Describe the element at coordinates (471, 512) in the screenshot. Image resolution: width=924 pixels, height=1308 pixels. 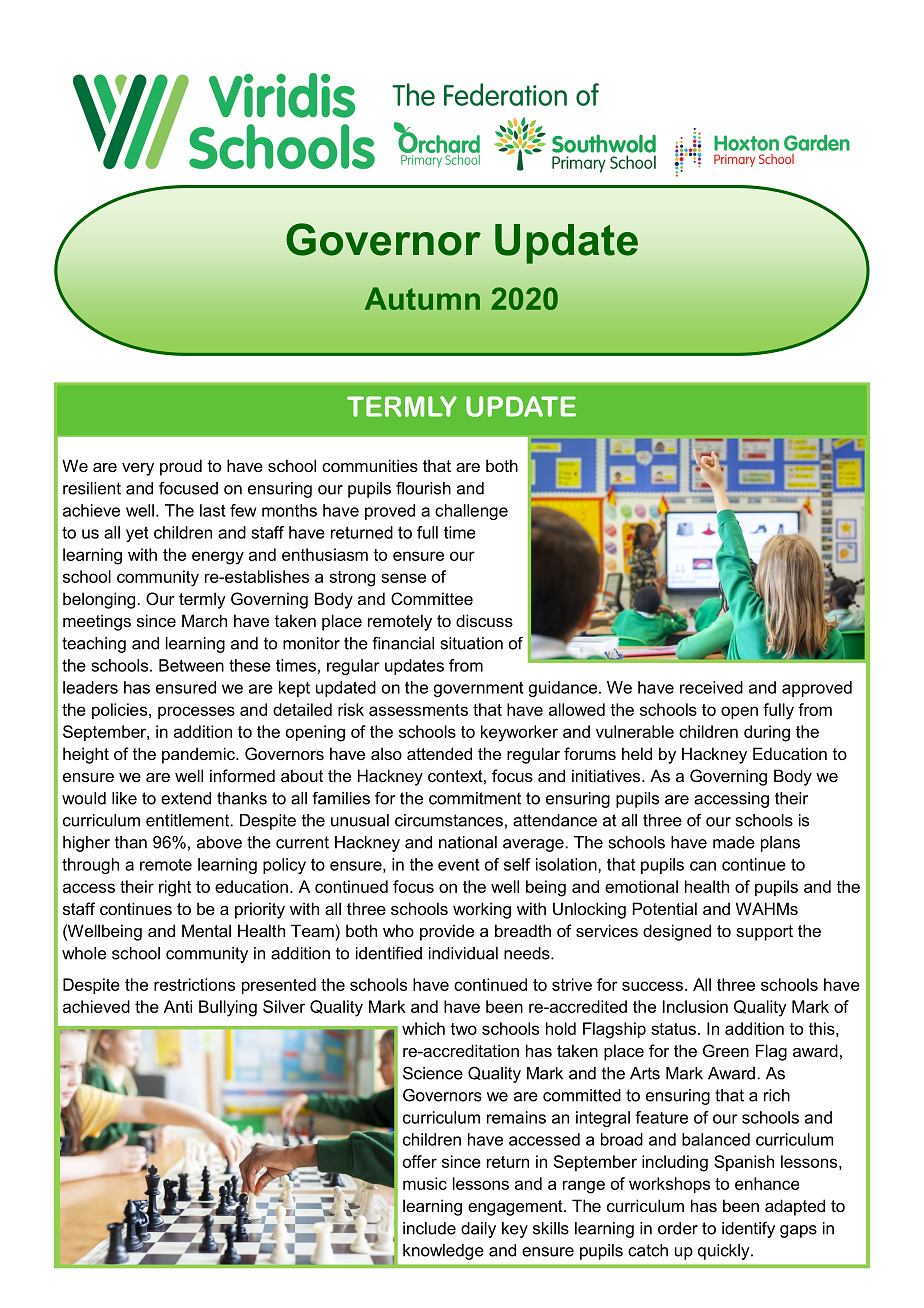
I see `challenge` at that location.
